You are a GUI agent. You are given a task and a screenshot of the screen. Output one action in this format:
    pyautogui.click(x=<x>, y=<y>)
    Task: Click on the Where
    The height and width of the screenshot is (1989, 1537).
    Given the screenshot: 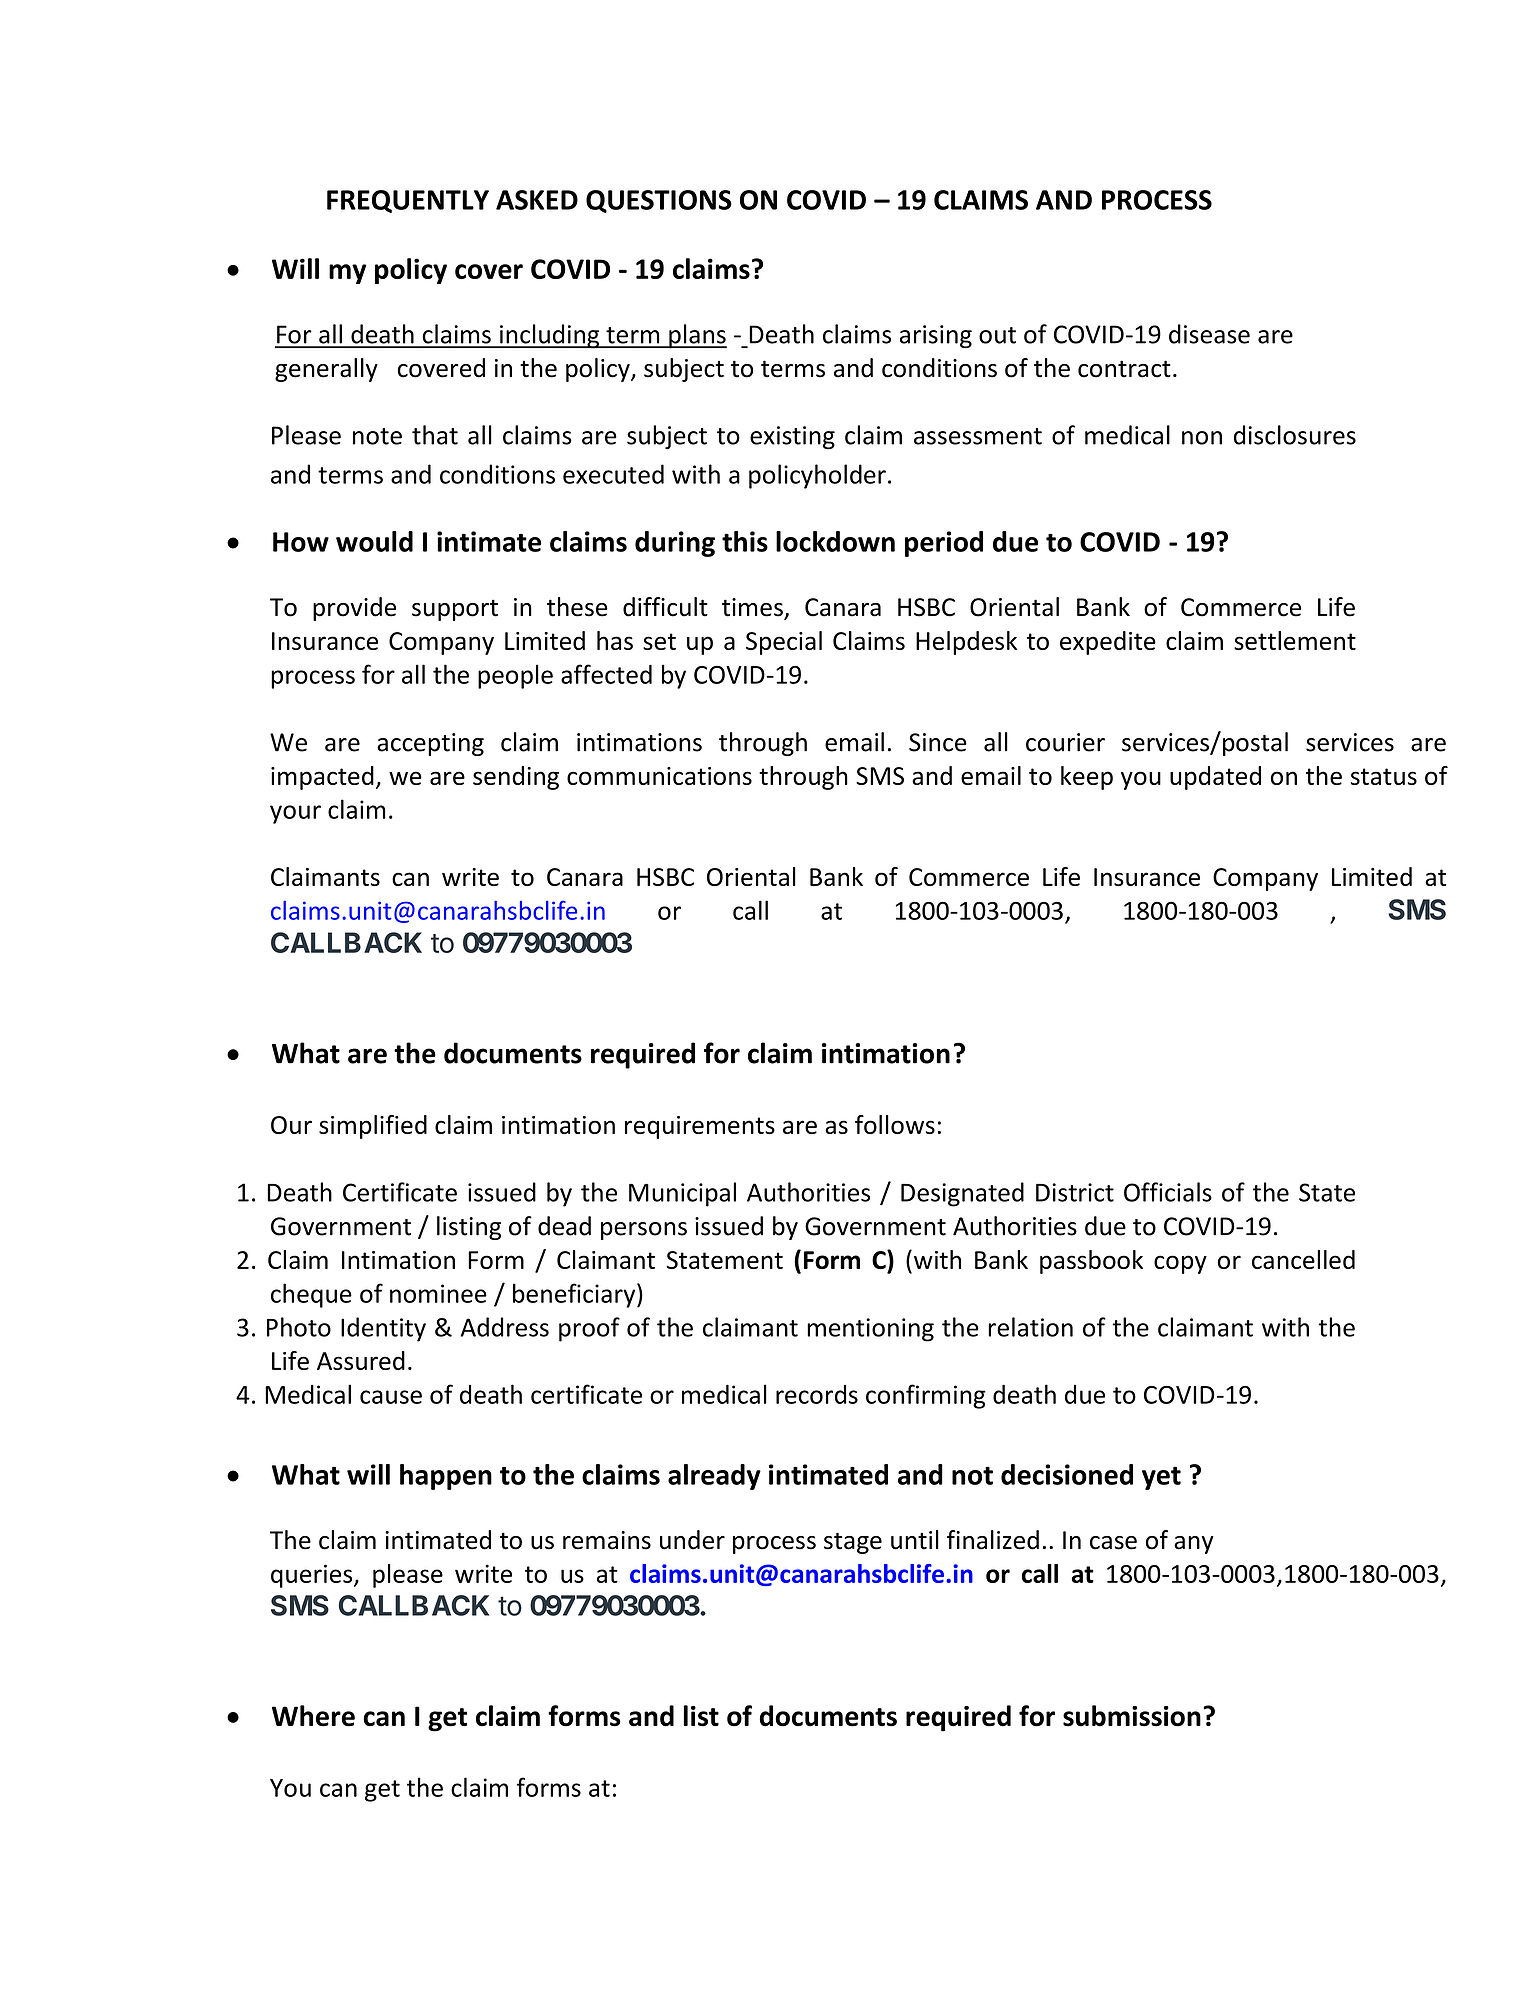 What is the action you would take?
    pyautogui.click(x=313, y=1716)
